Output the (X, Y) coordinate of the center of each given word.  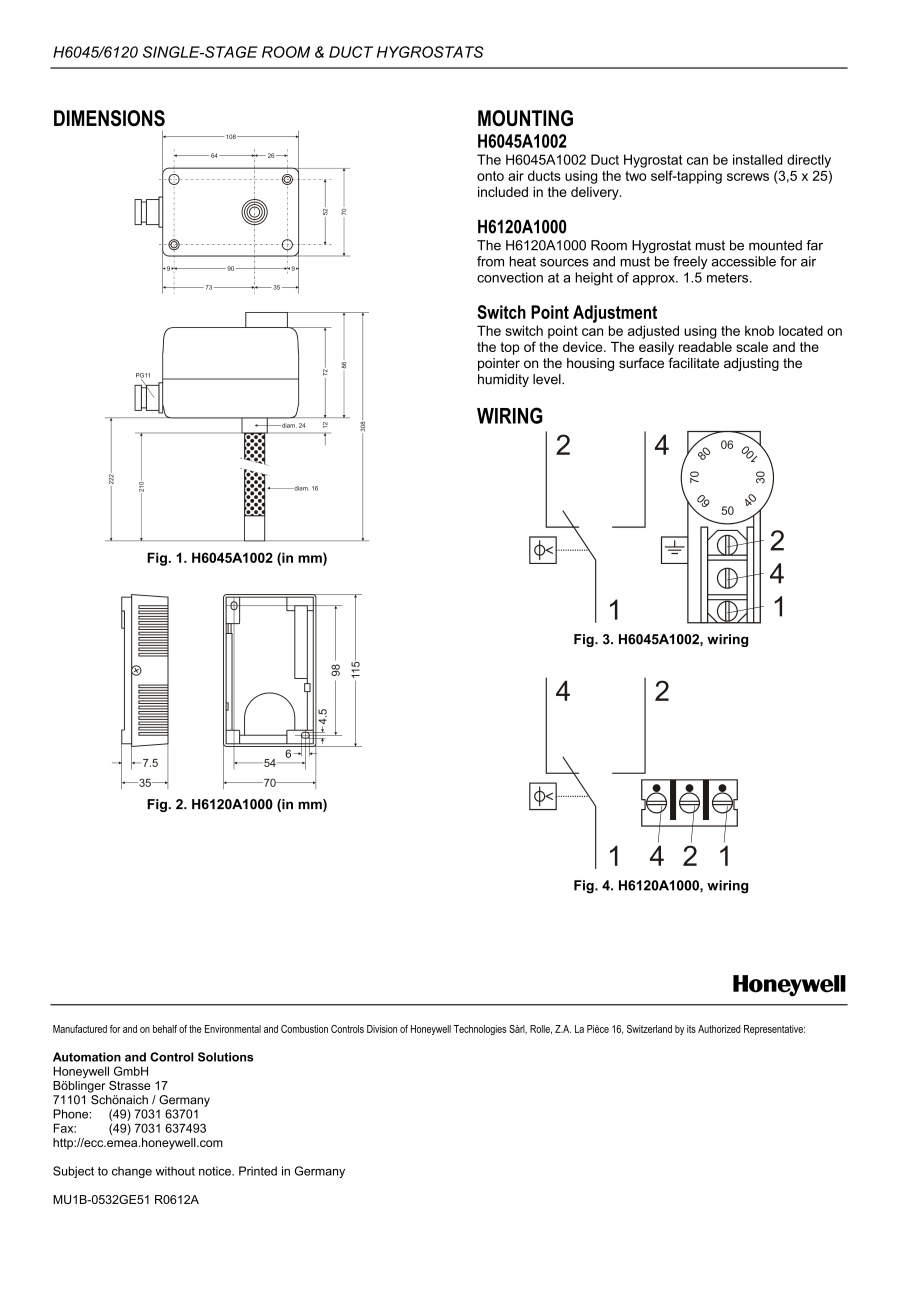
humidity (503, 380)
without (175, 1171)
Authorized (719, 1029)
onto (490, 176)
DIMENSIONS (109, 118)
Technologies (480, 1030)
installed (758, 159)
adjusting (751, 364)
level (548, 379)
